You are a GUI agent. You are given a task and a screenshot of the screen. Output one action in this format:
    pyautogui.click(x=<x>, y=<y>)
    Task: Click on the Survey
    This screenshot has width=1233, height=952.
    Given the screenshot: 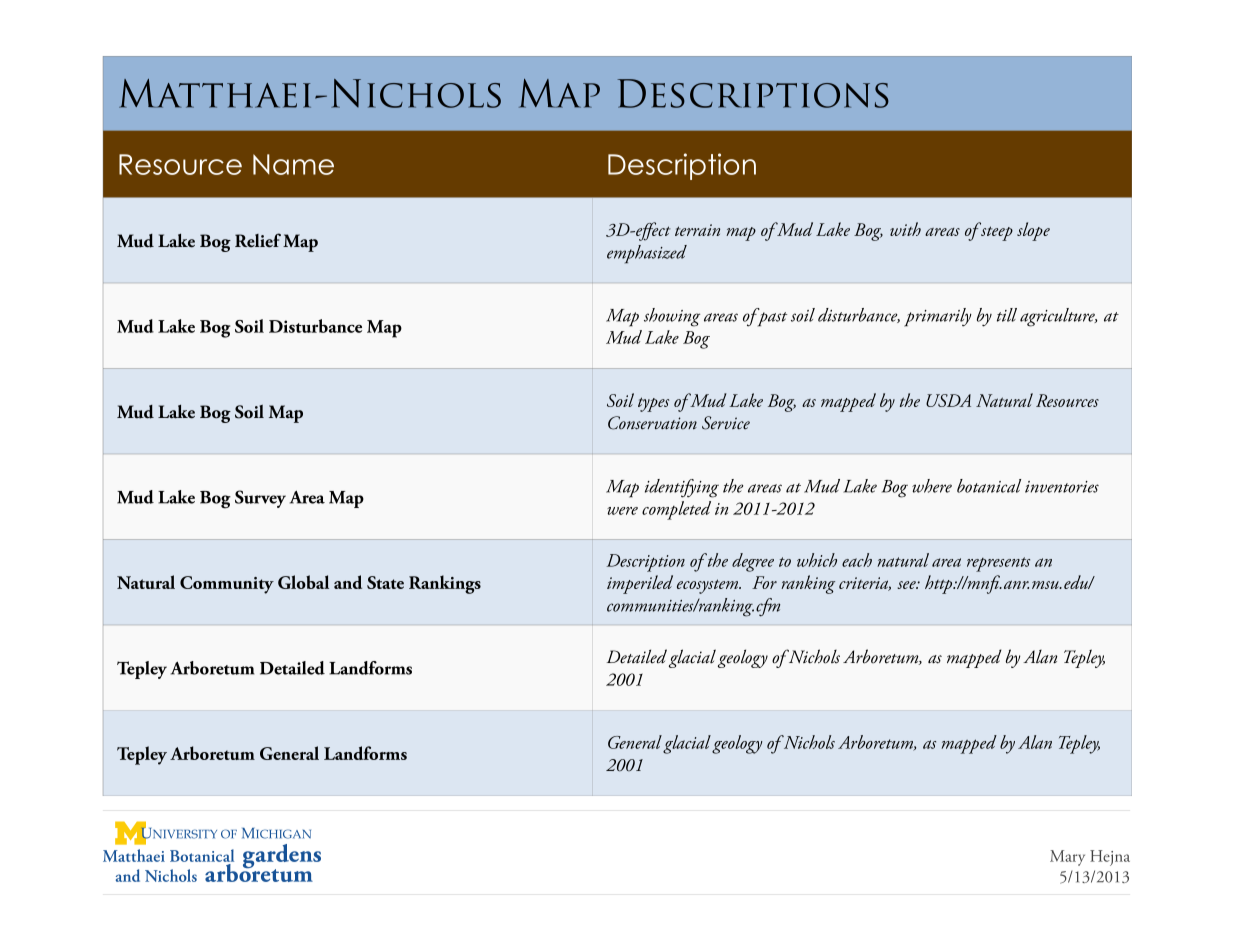 What is the action you would take?
    pyautogui.click(x=260, y=499)
